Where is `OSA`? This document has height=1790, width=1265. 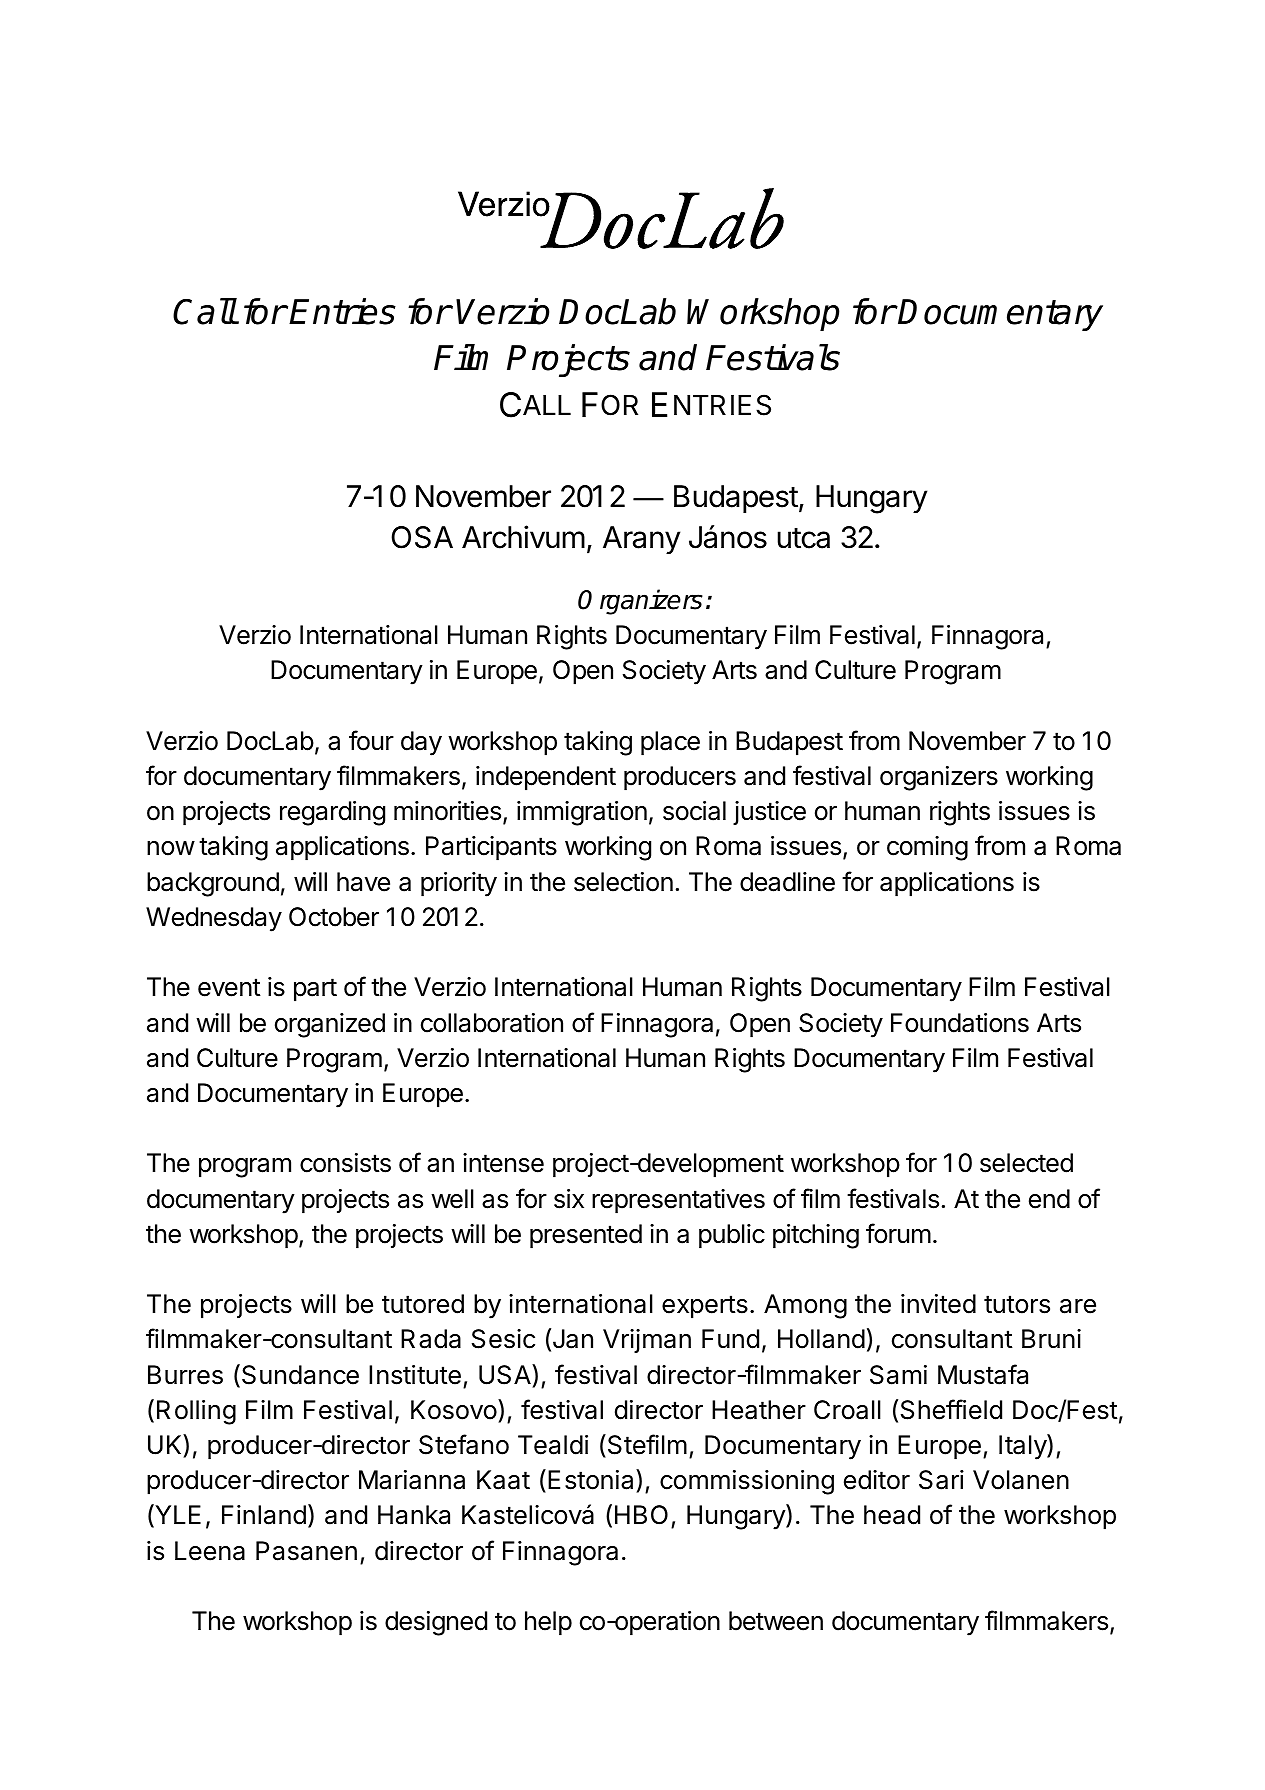 OSA is located at coordinates (422, 537).
